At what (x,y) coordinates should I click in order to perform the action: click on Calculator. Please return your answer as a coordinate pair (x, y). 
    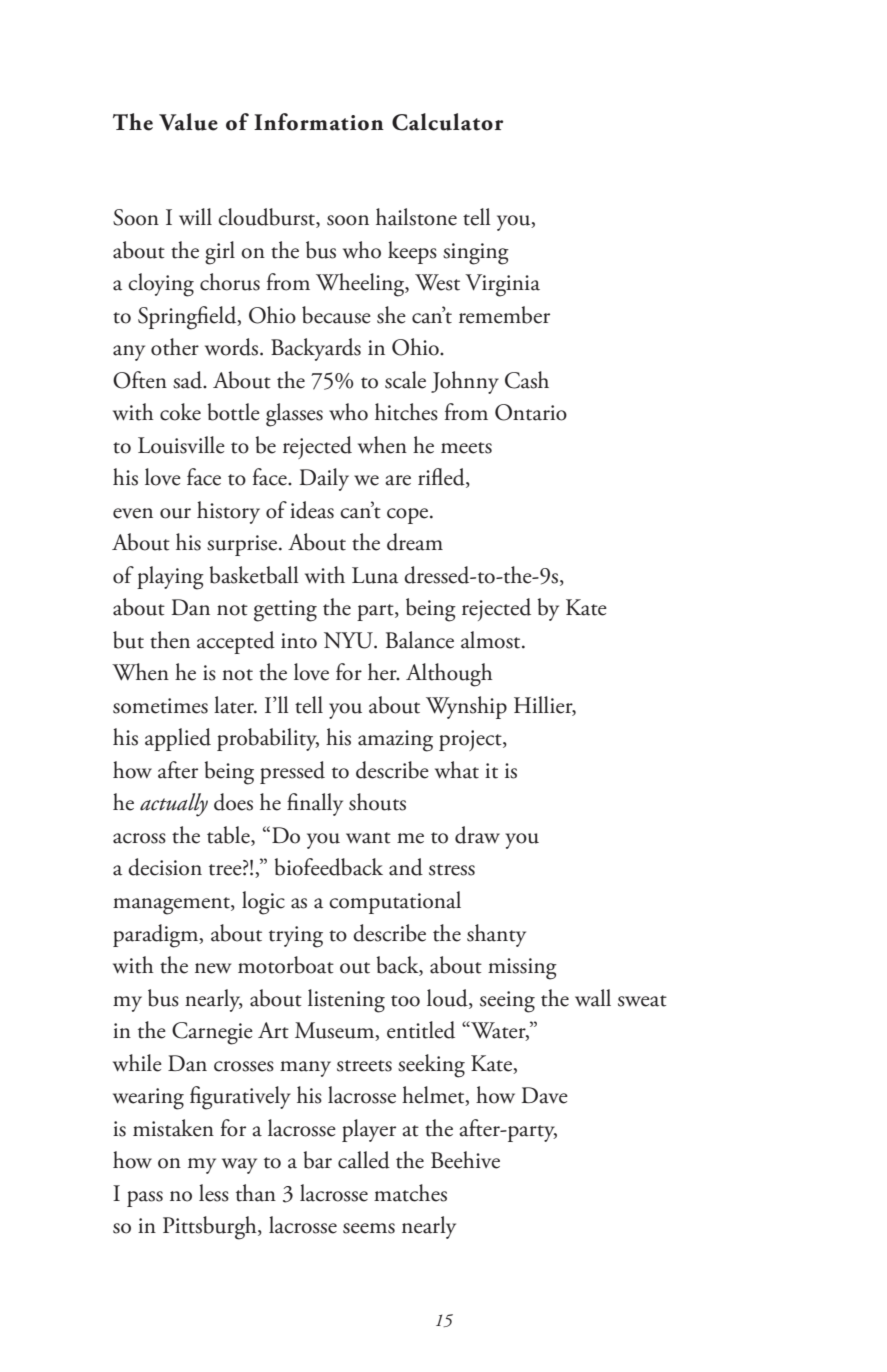
    Looking at the image, I should click on (447, 122).
